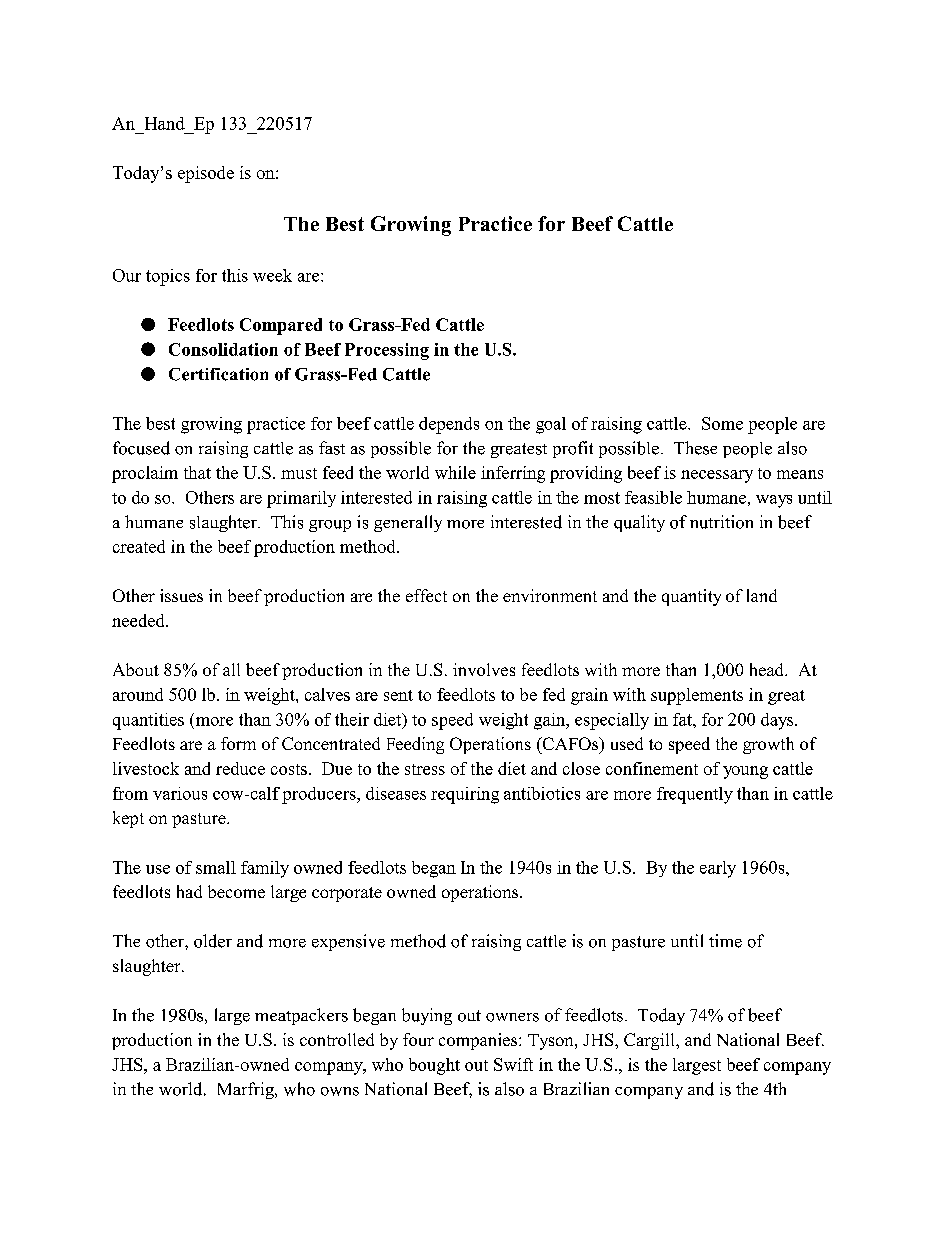 This screenshot has height=1233, width=952. I want to click on week, so click(272, 275).
